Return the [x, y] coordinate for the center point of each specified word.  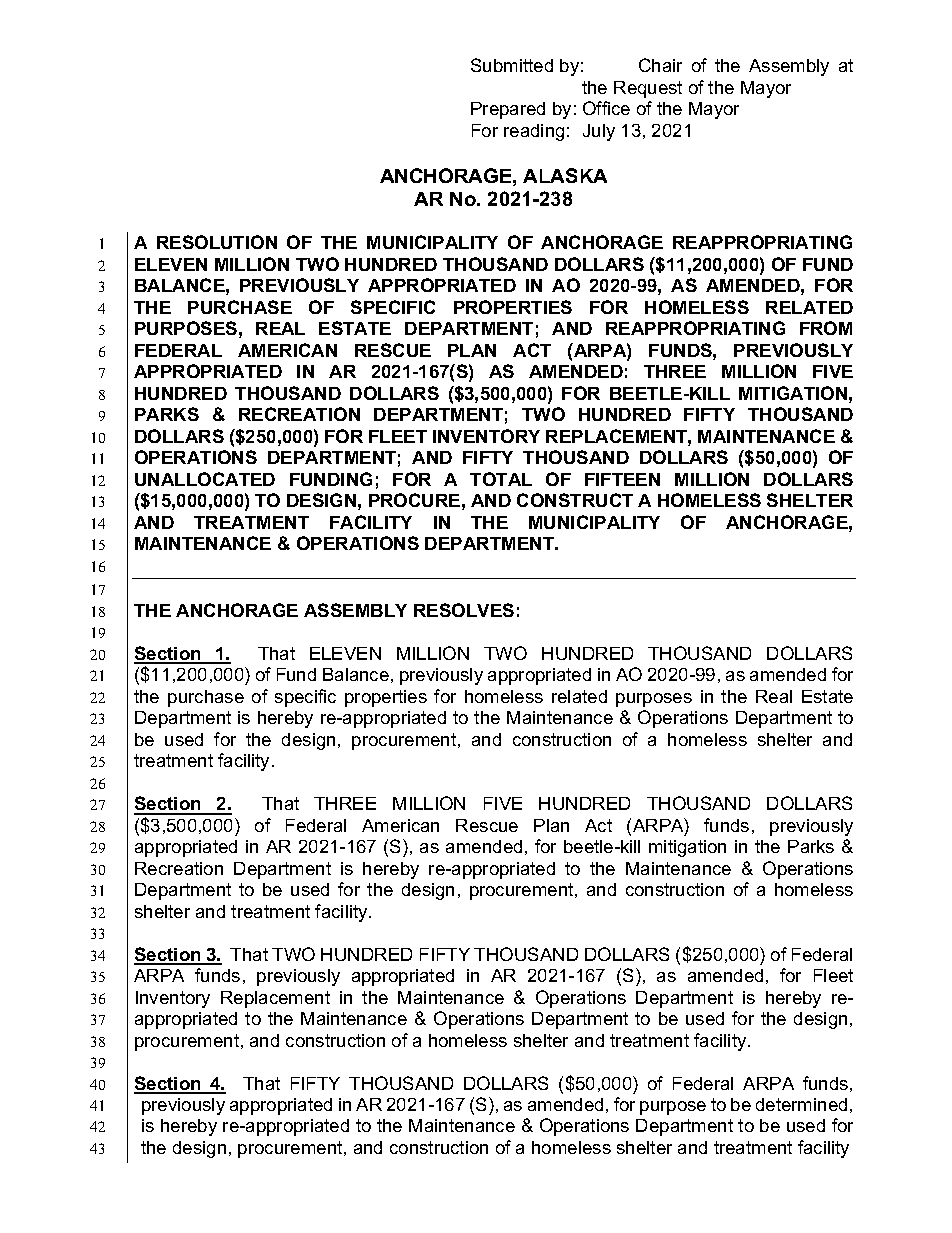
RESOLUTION [217, 242]
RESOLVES [464, 610]
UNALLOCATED [205, 479]
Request [648, 89]
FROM [826, 328]
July [599, 132]
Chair [660, 65]
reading [534, 132]
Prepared [508, 110]
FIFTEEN [622, 479]
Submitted [512, 65]
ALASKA [565, 175]
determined [801, 1104]
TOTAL [501, 479]
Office [606, 108]
